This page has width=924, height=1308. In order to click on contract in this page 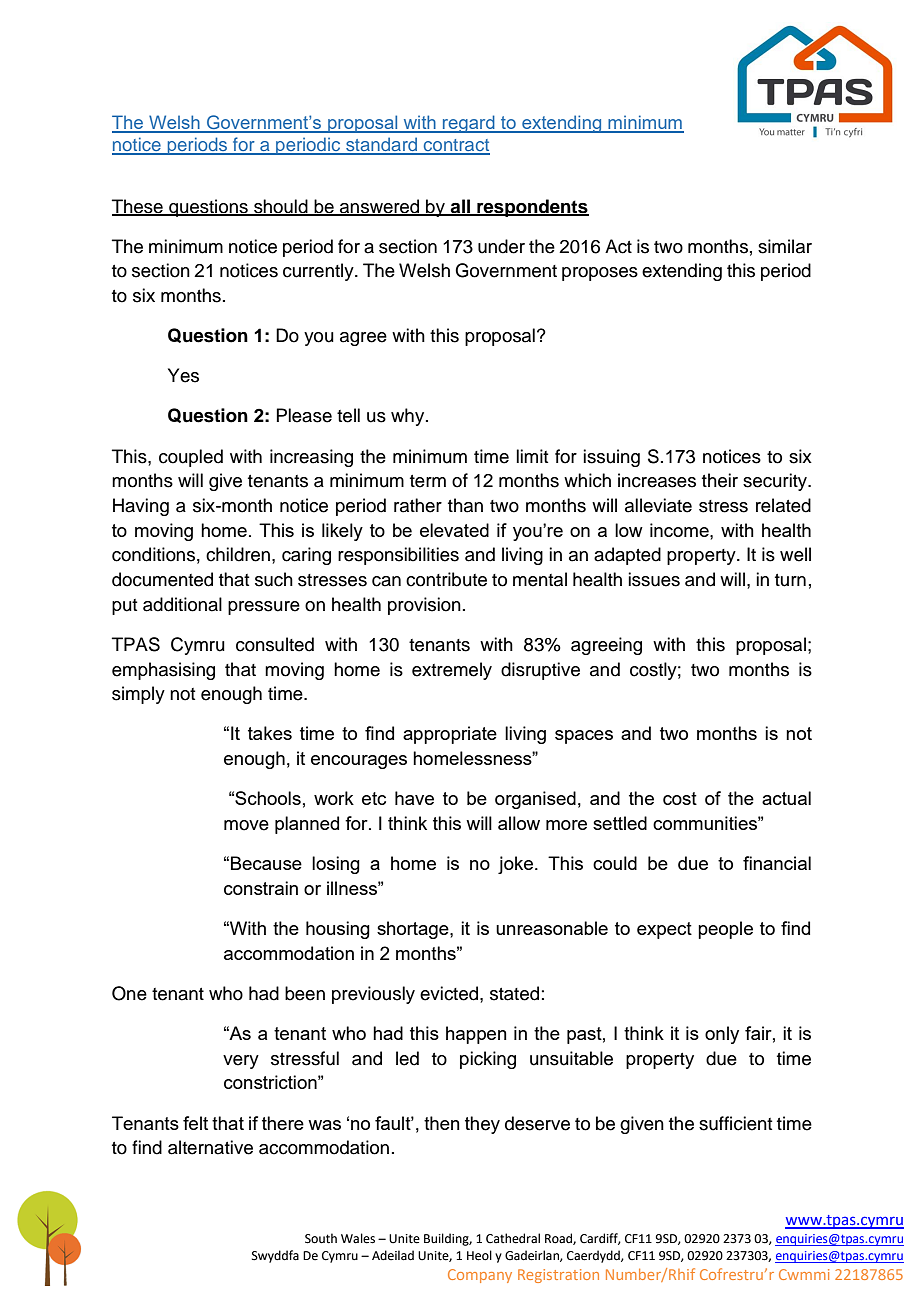, I will do `click(456, 146)`.
